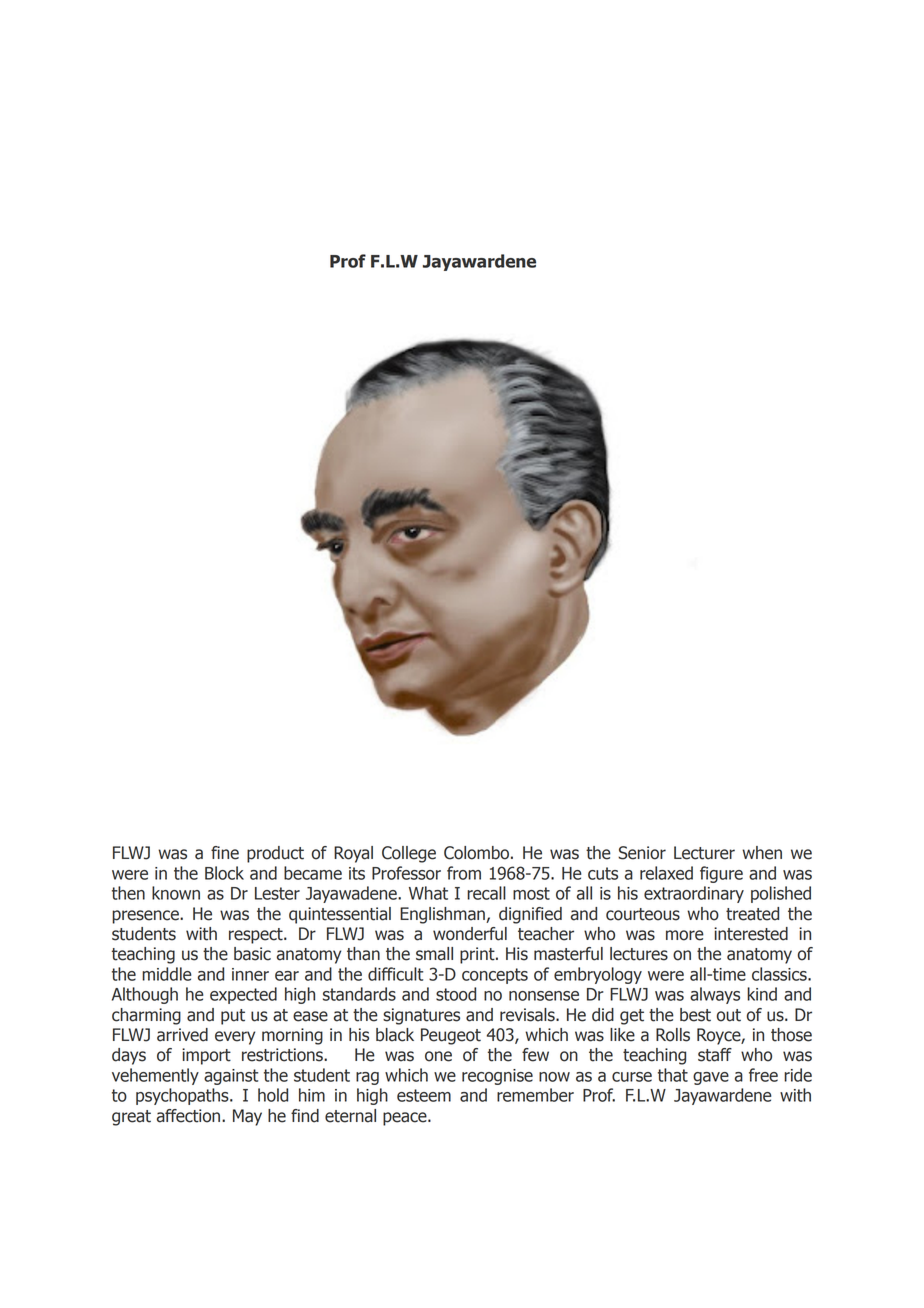 The height and width of the page is (1308, 924). I want to click on affection, so click(190, 1116).
